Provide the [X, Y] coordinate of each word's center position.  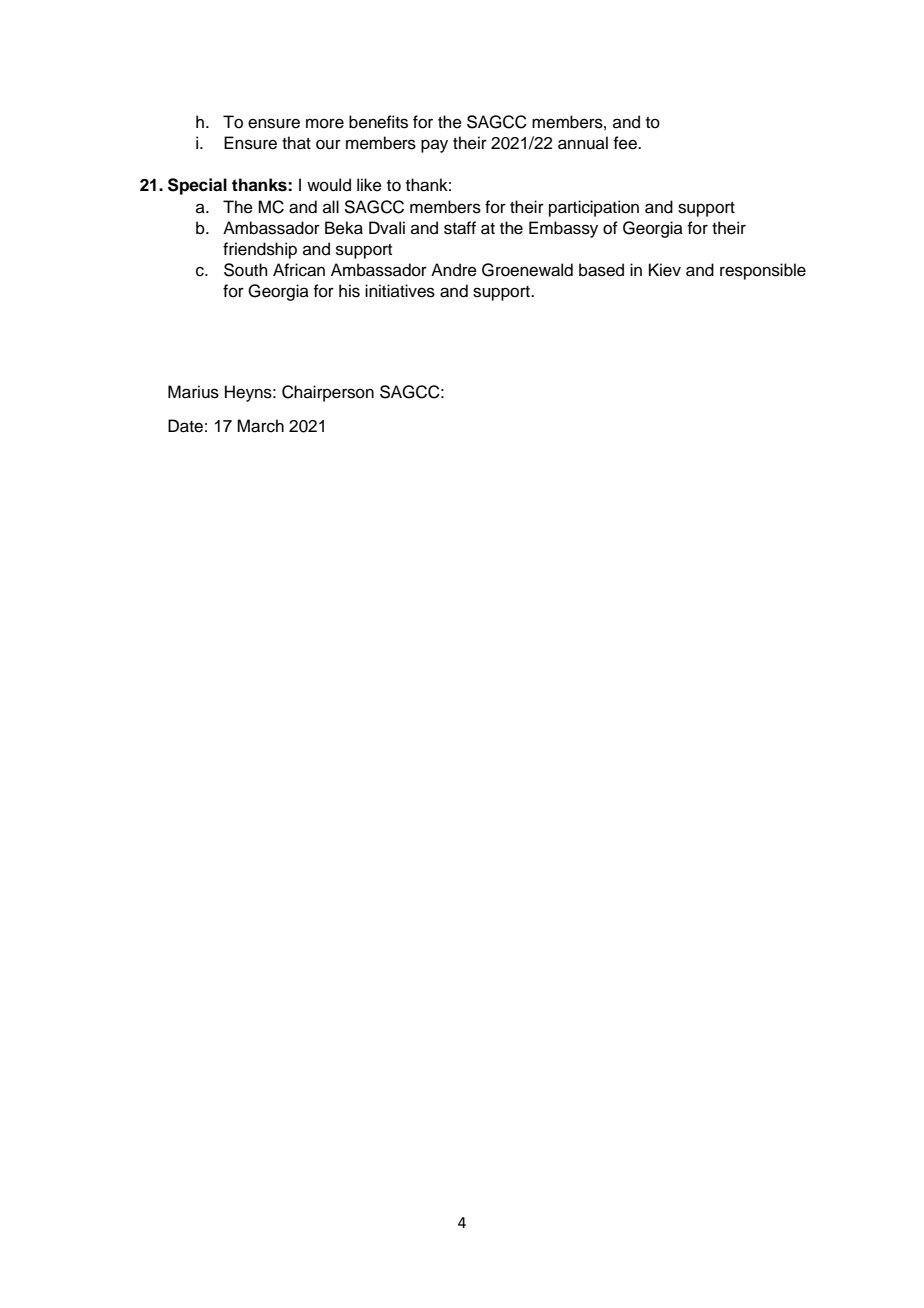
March [260, 426]
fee [626, 143]
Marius [193, 392]
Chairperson [328, 393]
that [296, 143]
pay [434, 146]
